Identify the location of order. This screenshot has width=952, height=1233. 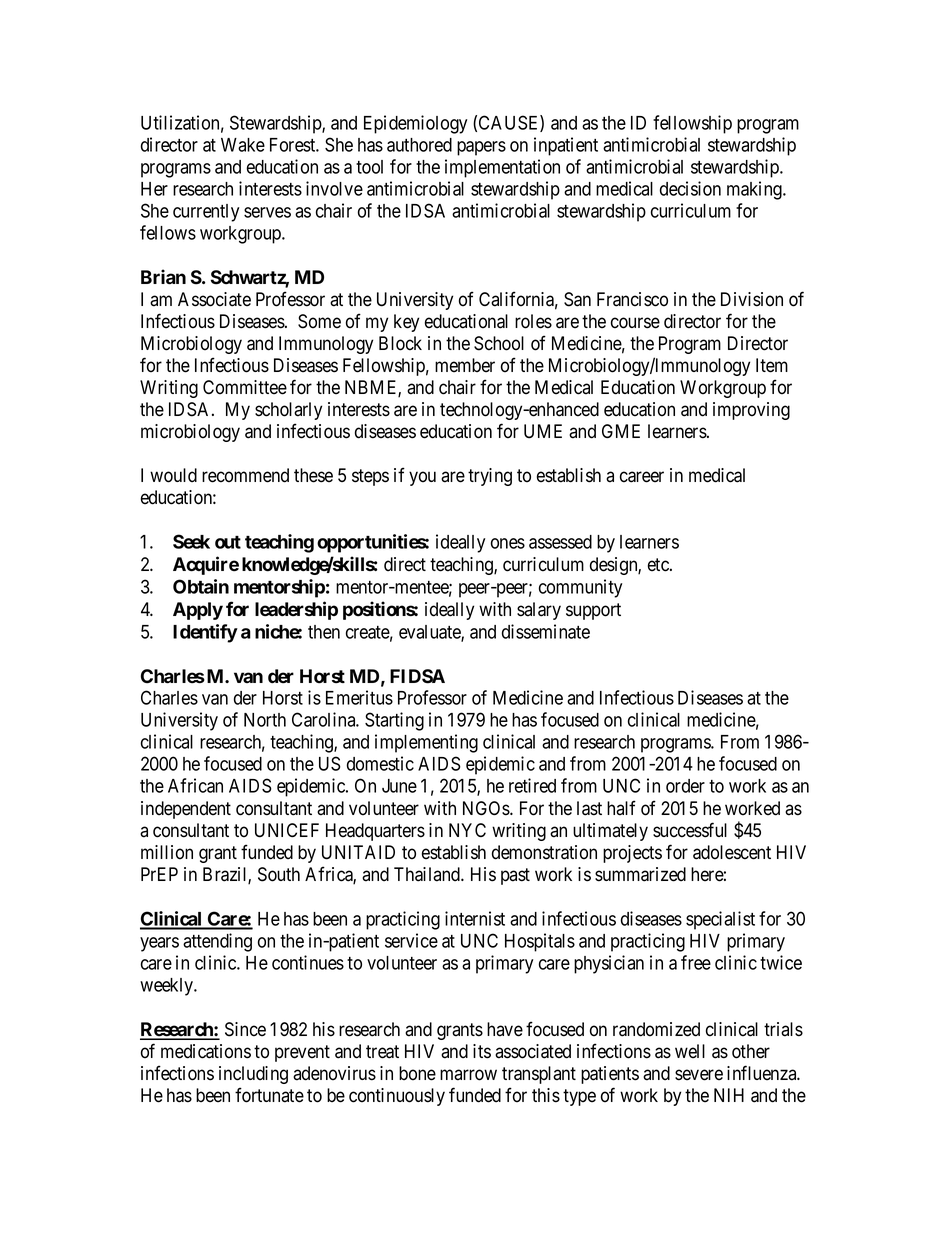
(685, 786).
